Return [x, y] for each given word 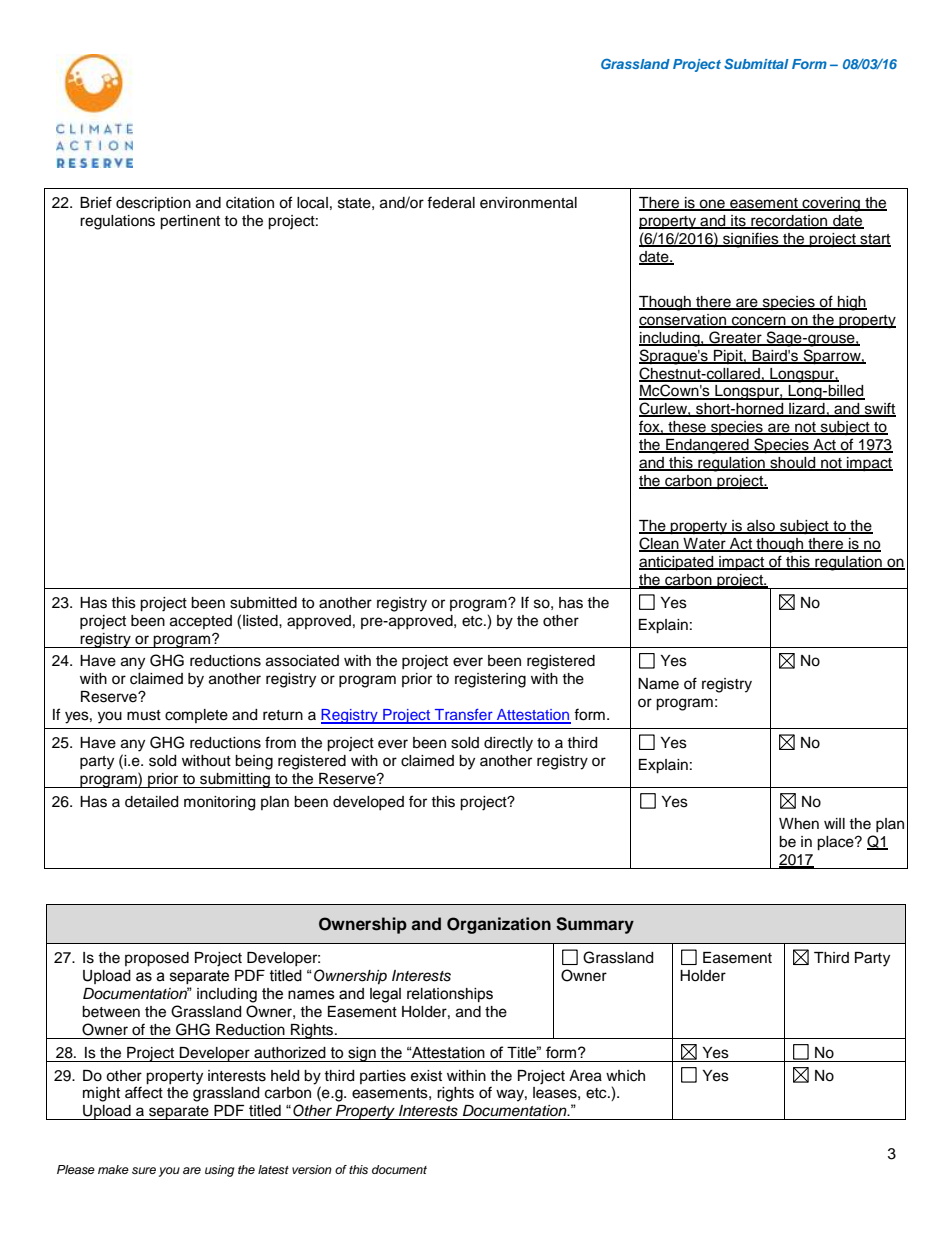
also [761, 527]
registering [490, 680]
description [153, 204]
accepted [201, 622]
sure [144, 1170]
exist [426, 1076]
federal [451, 202]
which [625, 1076]
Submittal [756, 63]
